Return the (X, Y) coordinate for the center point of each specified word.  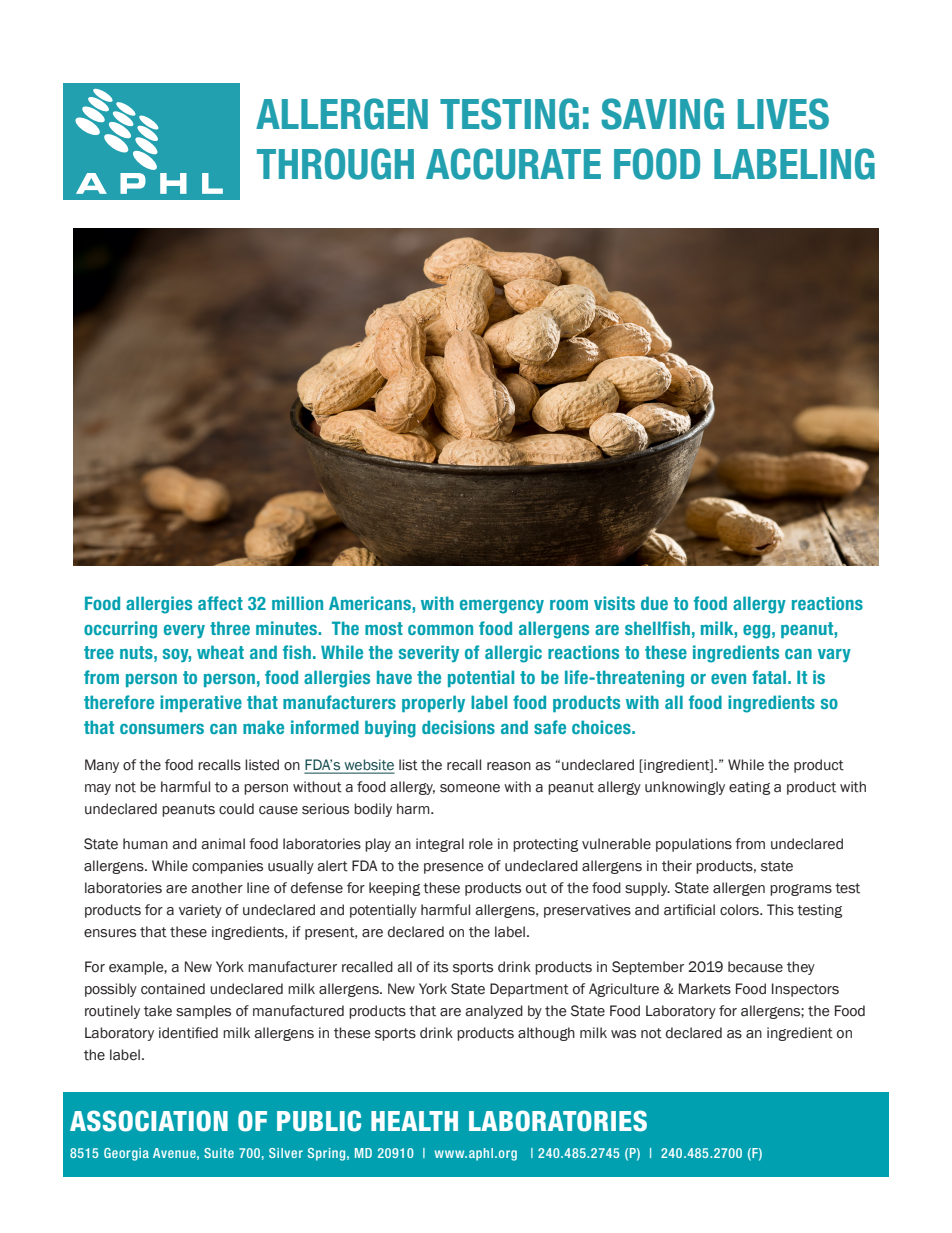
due (654, 603)
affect (220, 603)
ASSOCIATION (149, 1121)
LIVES (783, 114)
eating (749, 788)
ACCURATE (513, 164)
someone (470, 788)
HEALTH (414, 1121)
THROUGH (335, 164)
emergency (502, 607)
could (236, 809)
